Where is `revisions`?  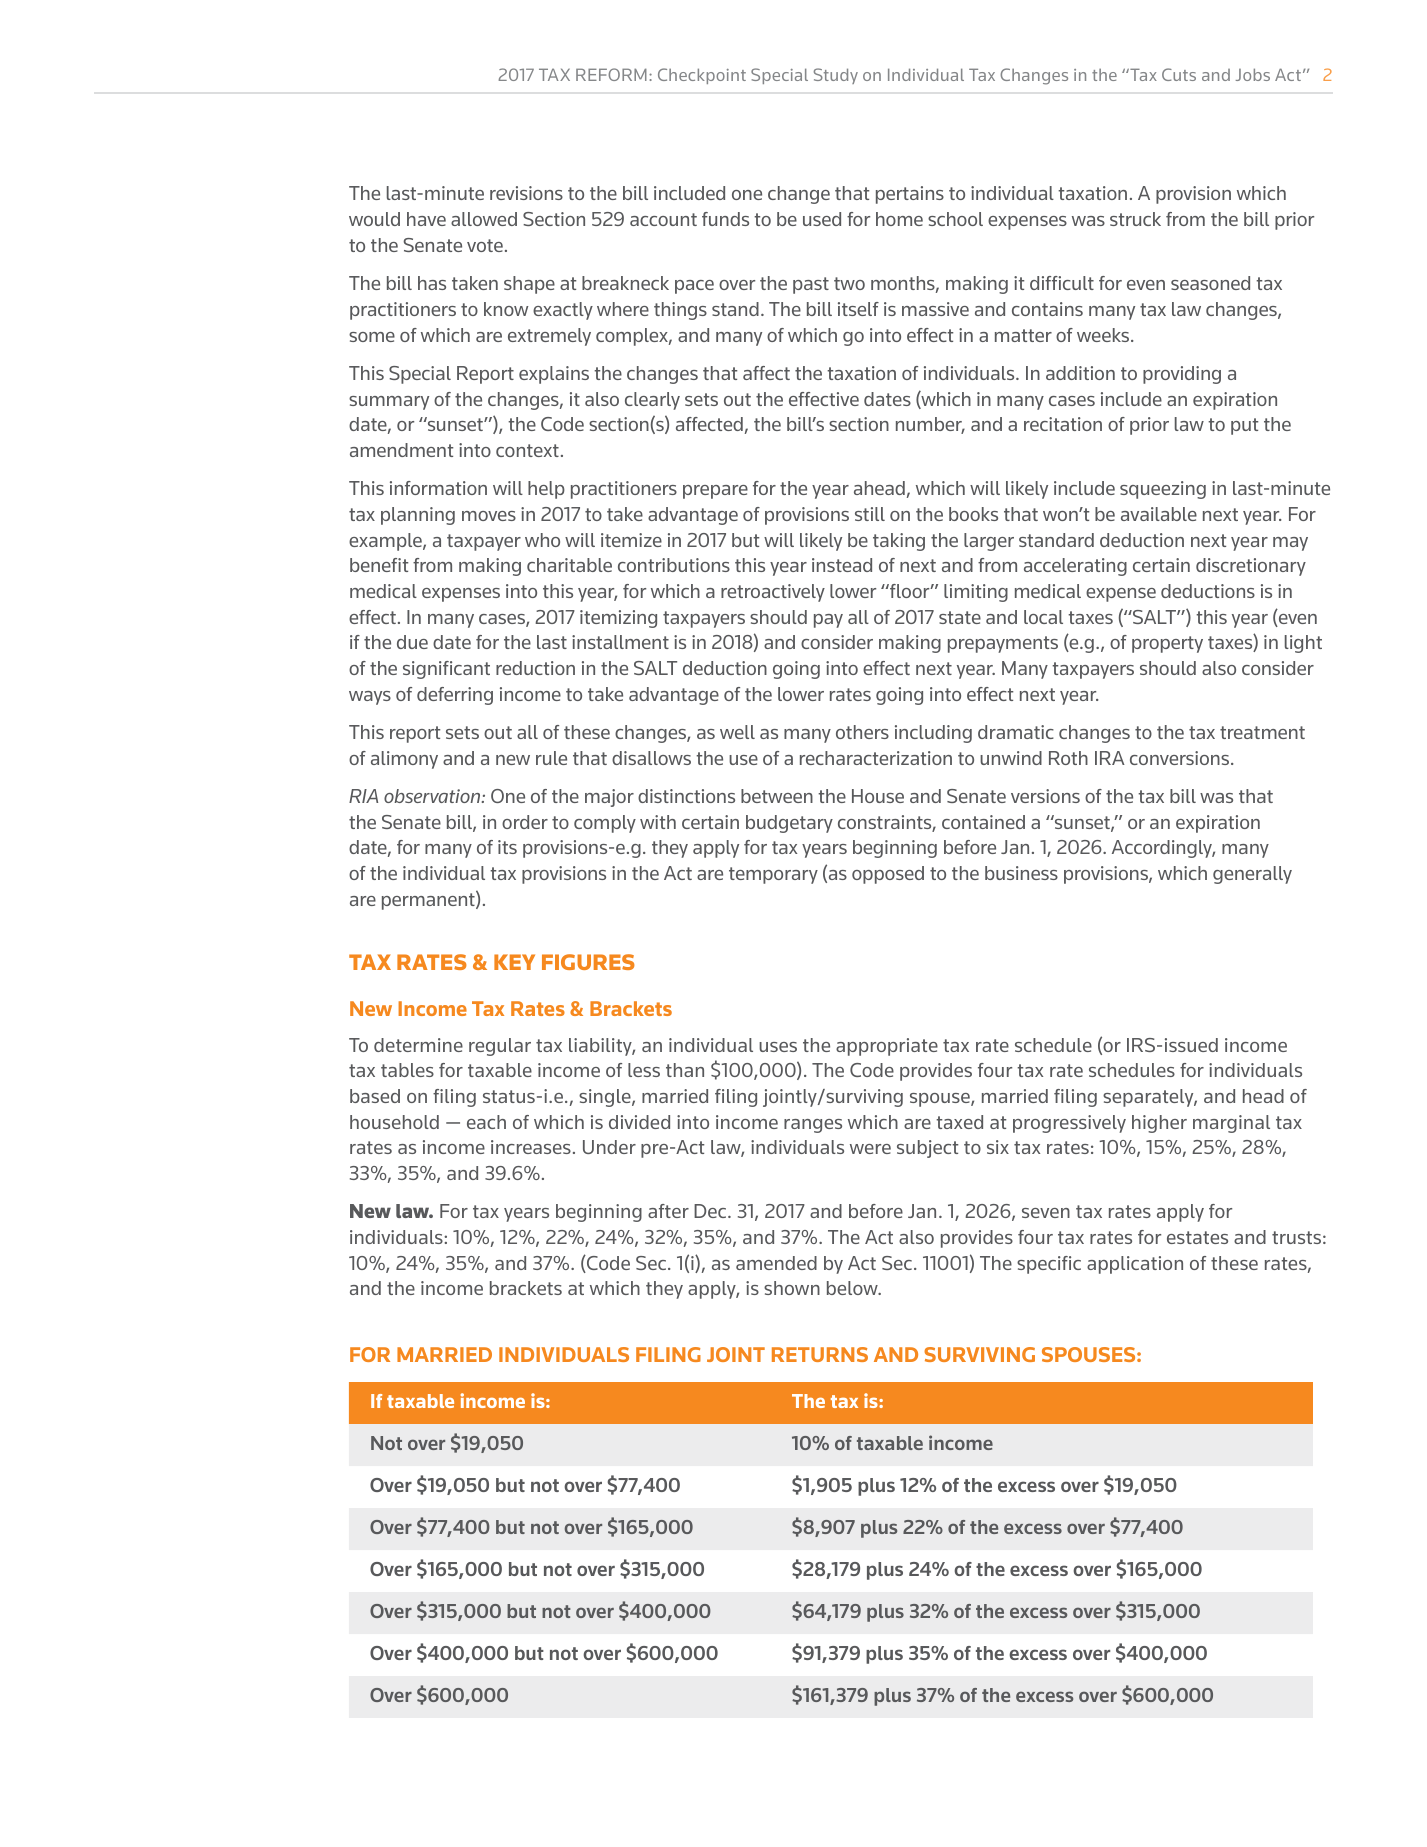
revisions is located at coordinates (526, 193).
